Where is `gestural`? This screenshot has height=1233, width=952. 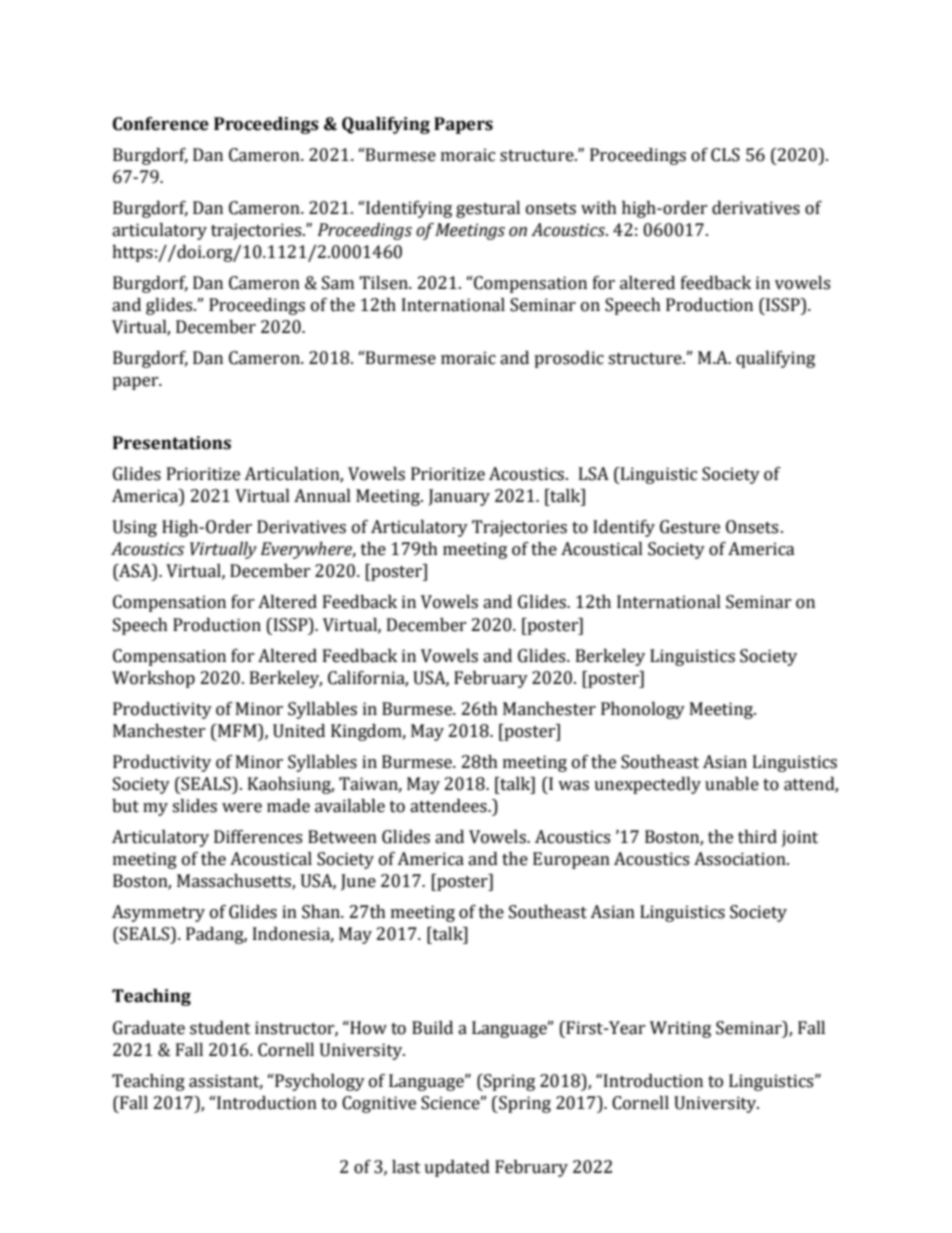
gestural is located at coordinates (488, 209).
